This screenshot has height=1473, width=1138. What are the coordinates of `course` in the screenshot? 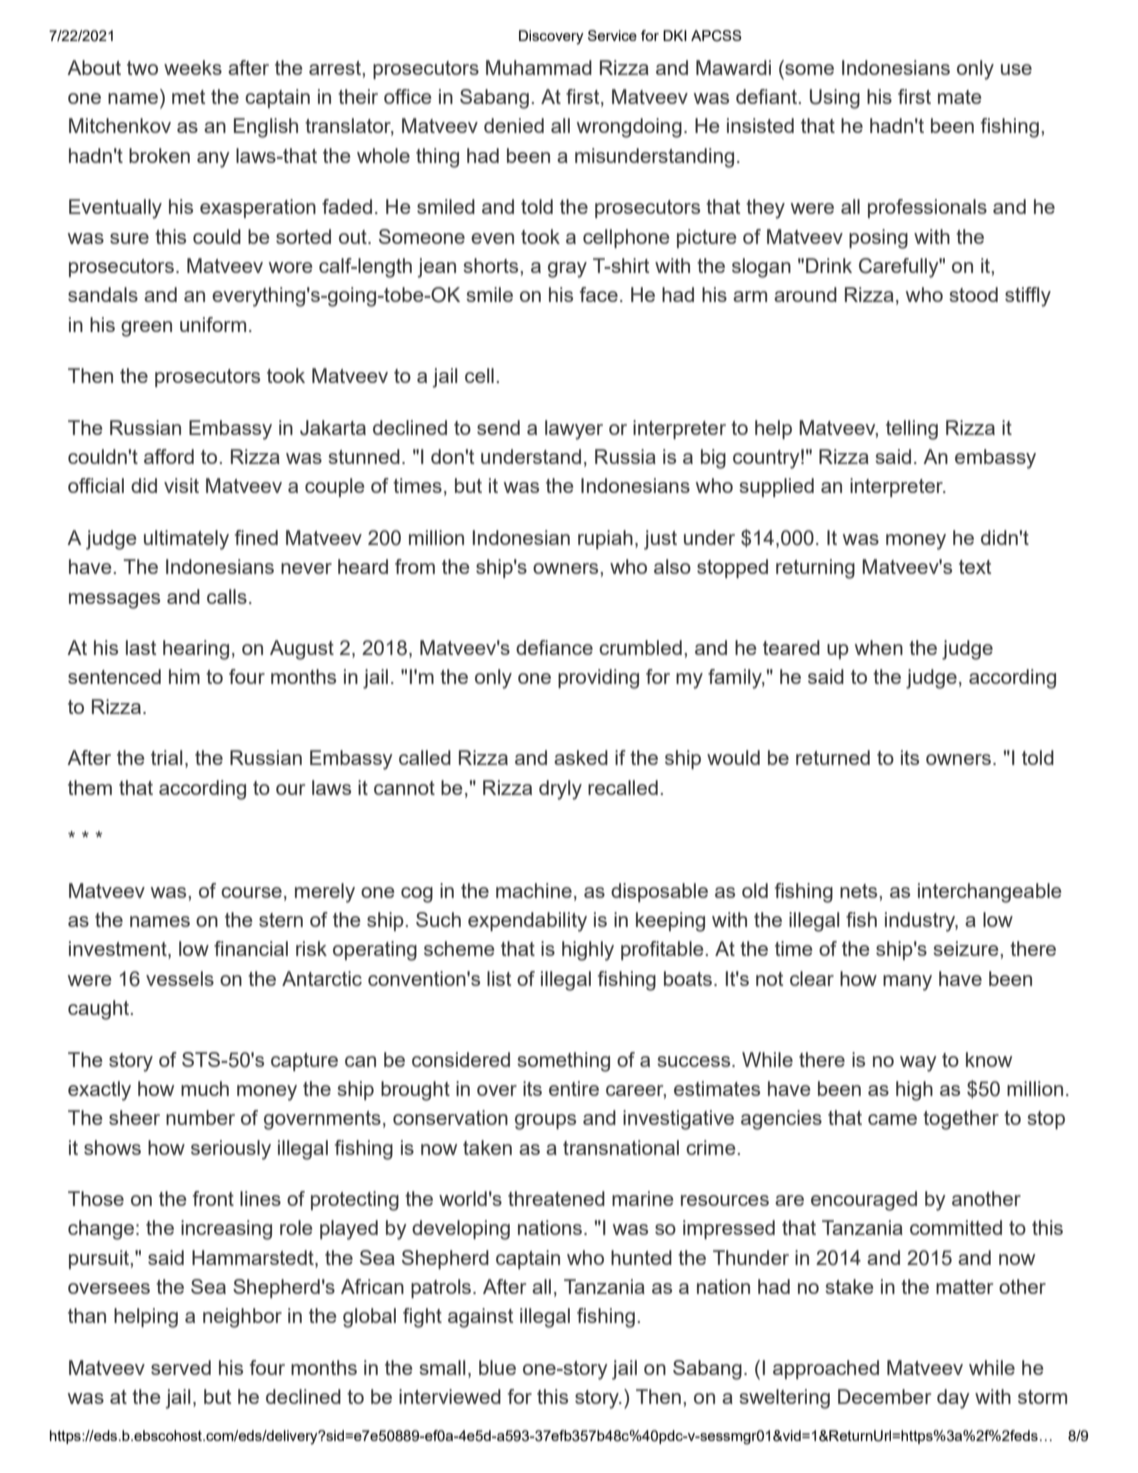 It's located at (251, 892).
